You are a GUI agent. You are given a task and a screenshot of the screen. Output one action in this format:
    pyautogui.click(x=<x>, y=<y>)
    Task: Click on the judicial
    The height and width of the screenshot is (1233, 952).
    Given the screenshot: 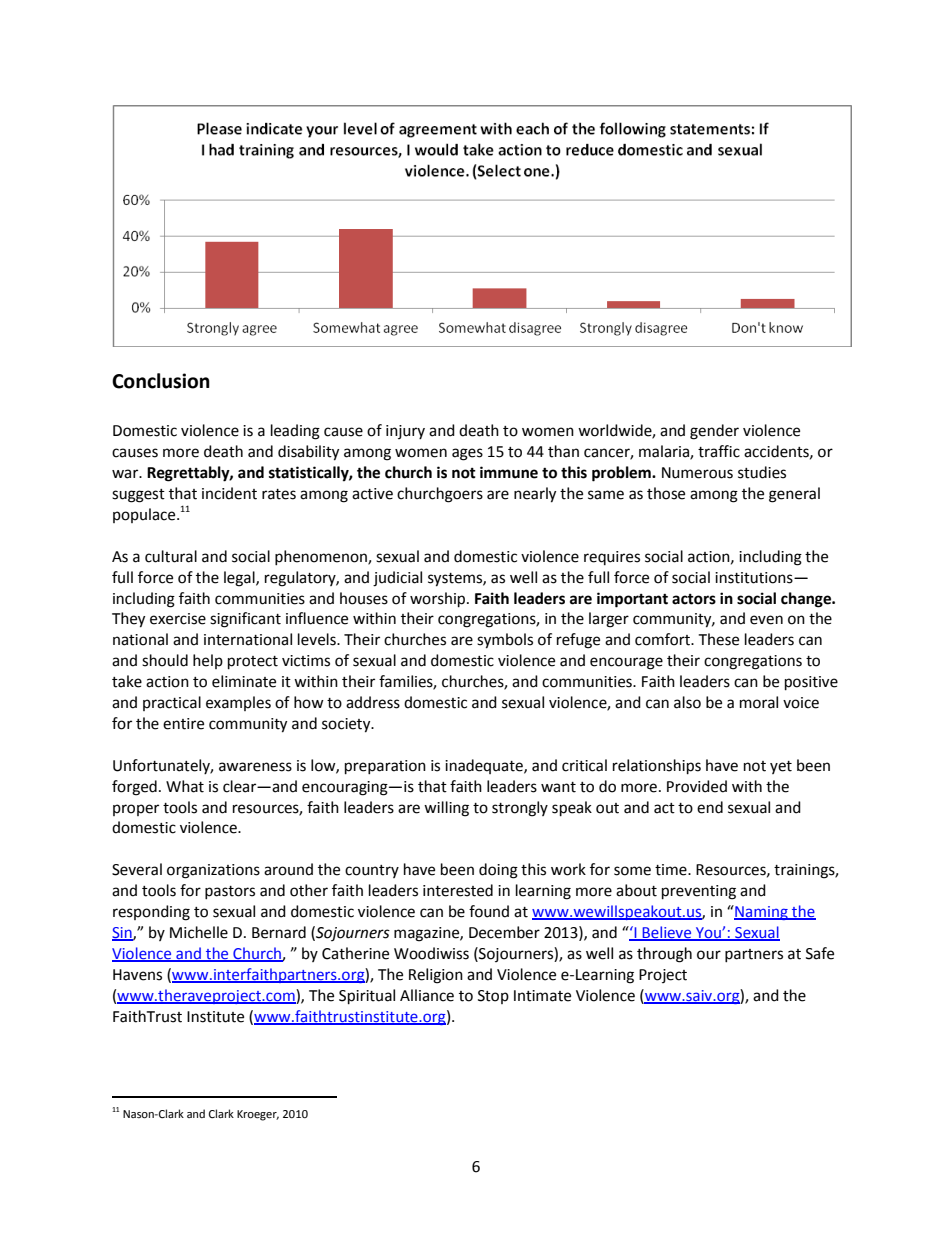 What is the action you would take?
    pyautogui.click(x=397, y=579)
